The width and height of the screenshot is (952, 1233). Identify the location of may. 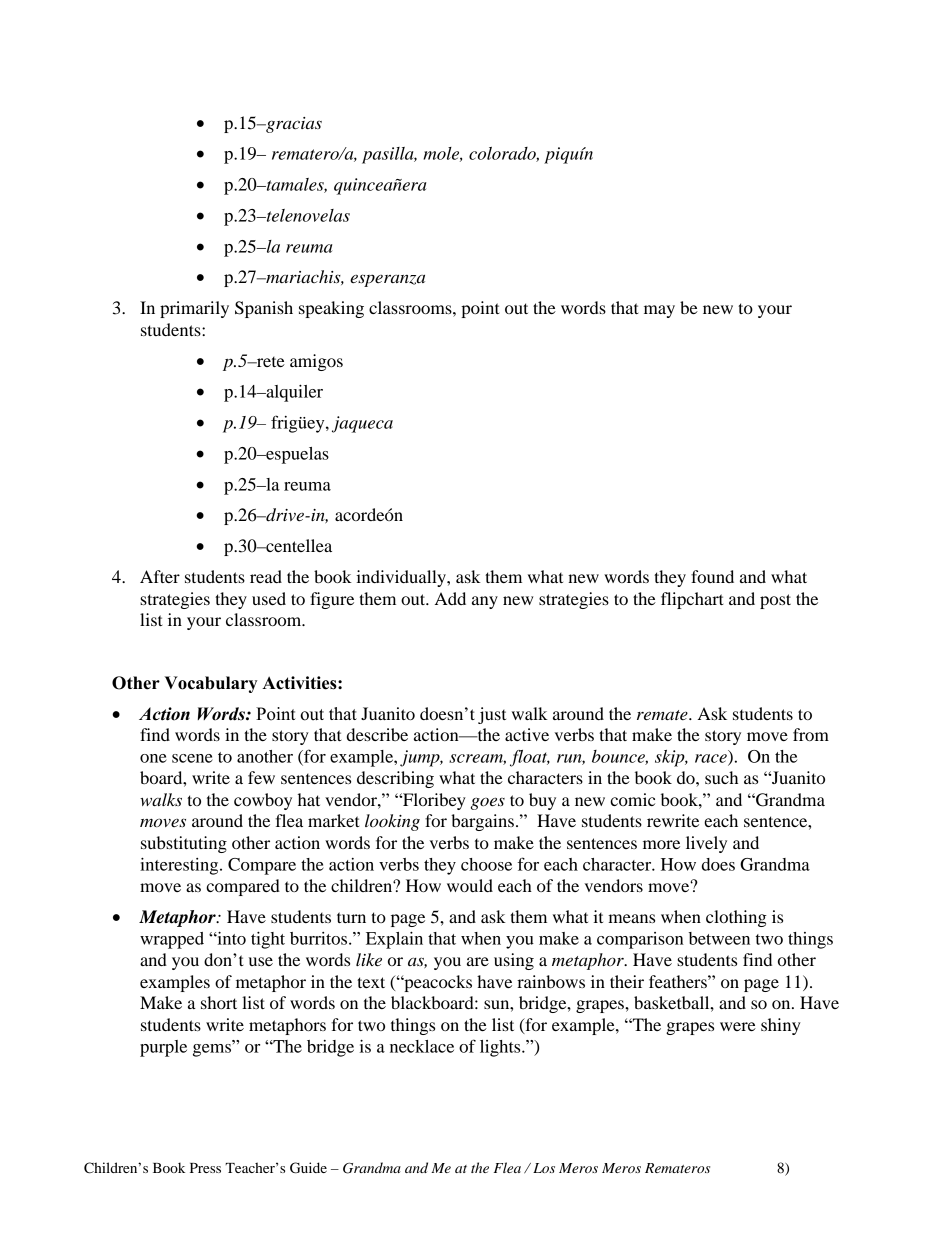
(659, 311).
